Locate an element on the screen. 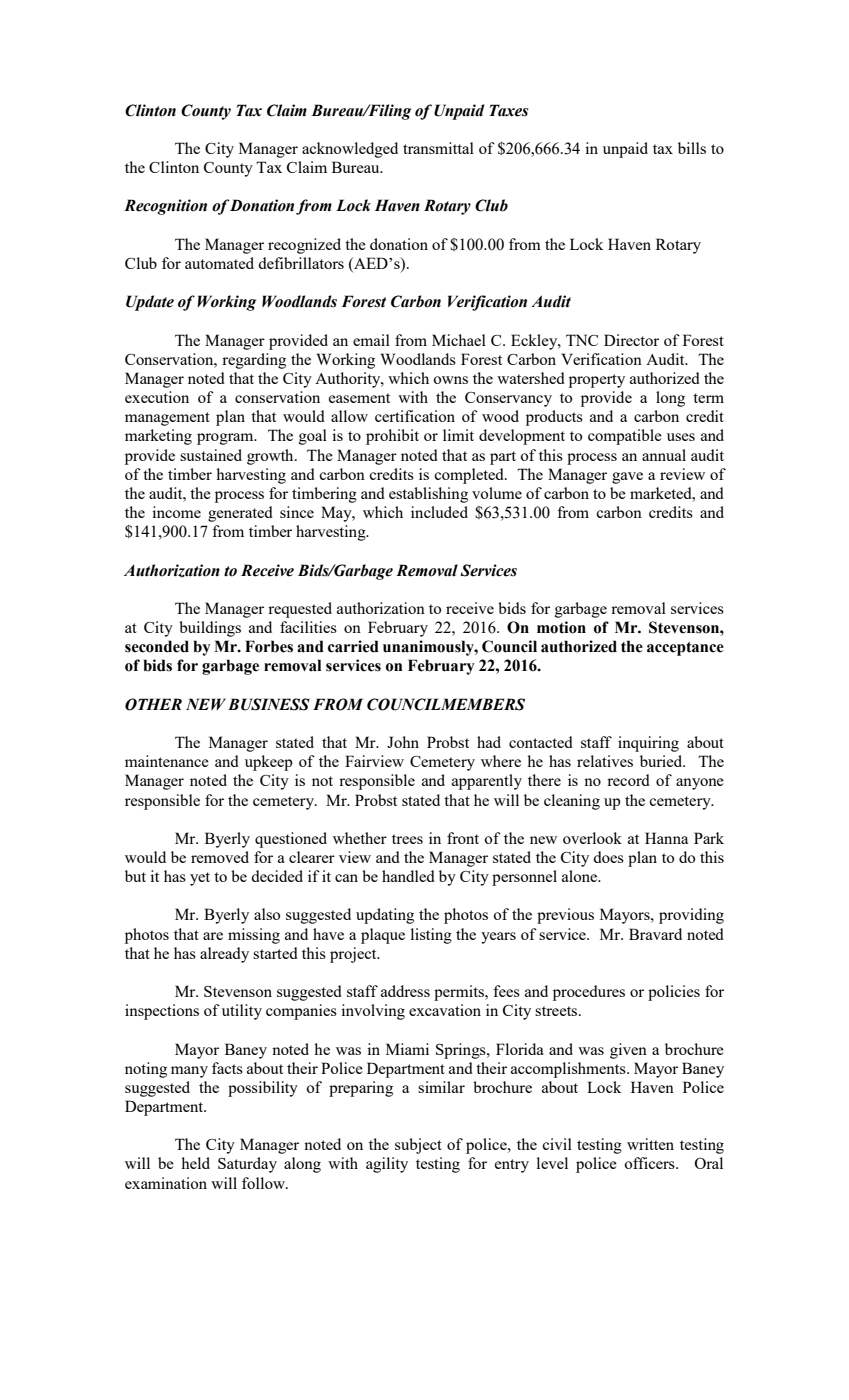  acknowledged is located at coordinates (350, 150).
